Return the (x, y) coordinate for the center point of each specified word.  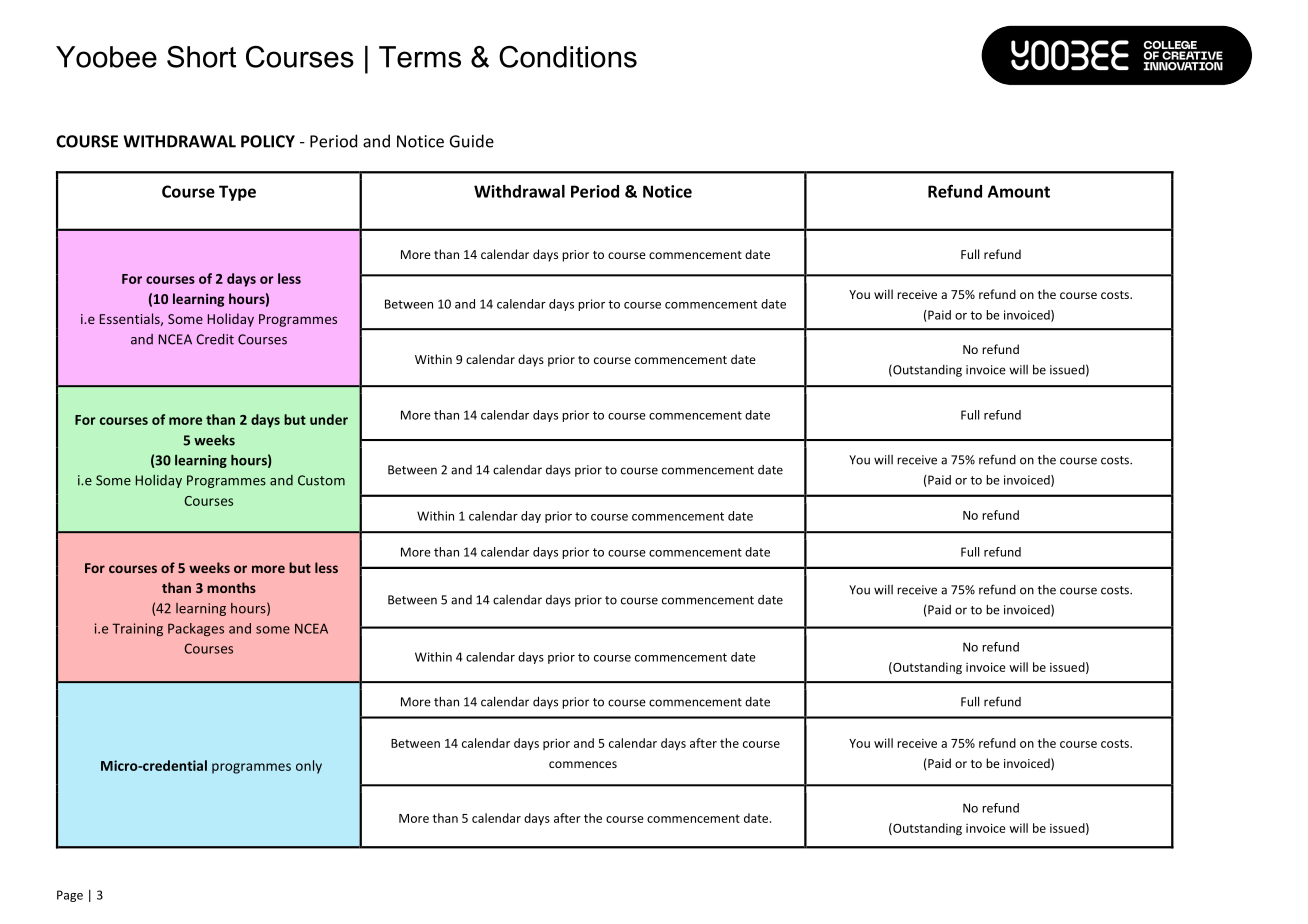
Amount (1019, 191)
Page (70, 896)
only (309, 767)
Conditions (568, 57)
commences (583, 764)
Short (201, 57)
